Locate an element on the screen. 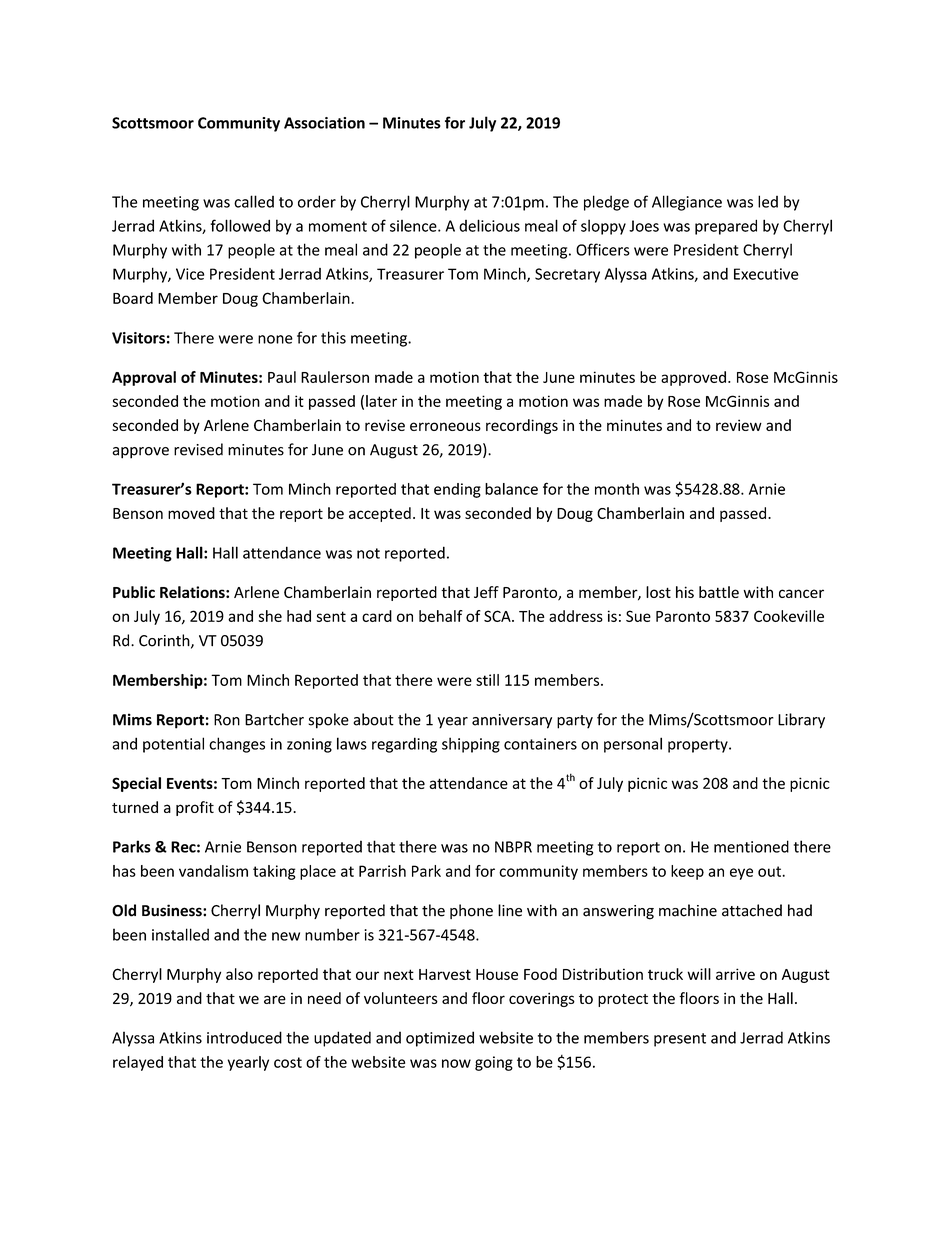 The image size is (952, 1233). introduced is located at coordinates (244, 1037).
